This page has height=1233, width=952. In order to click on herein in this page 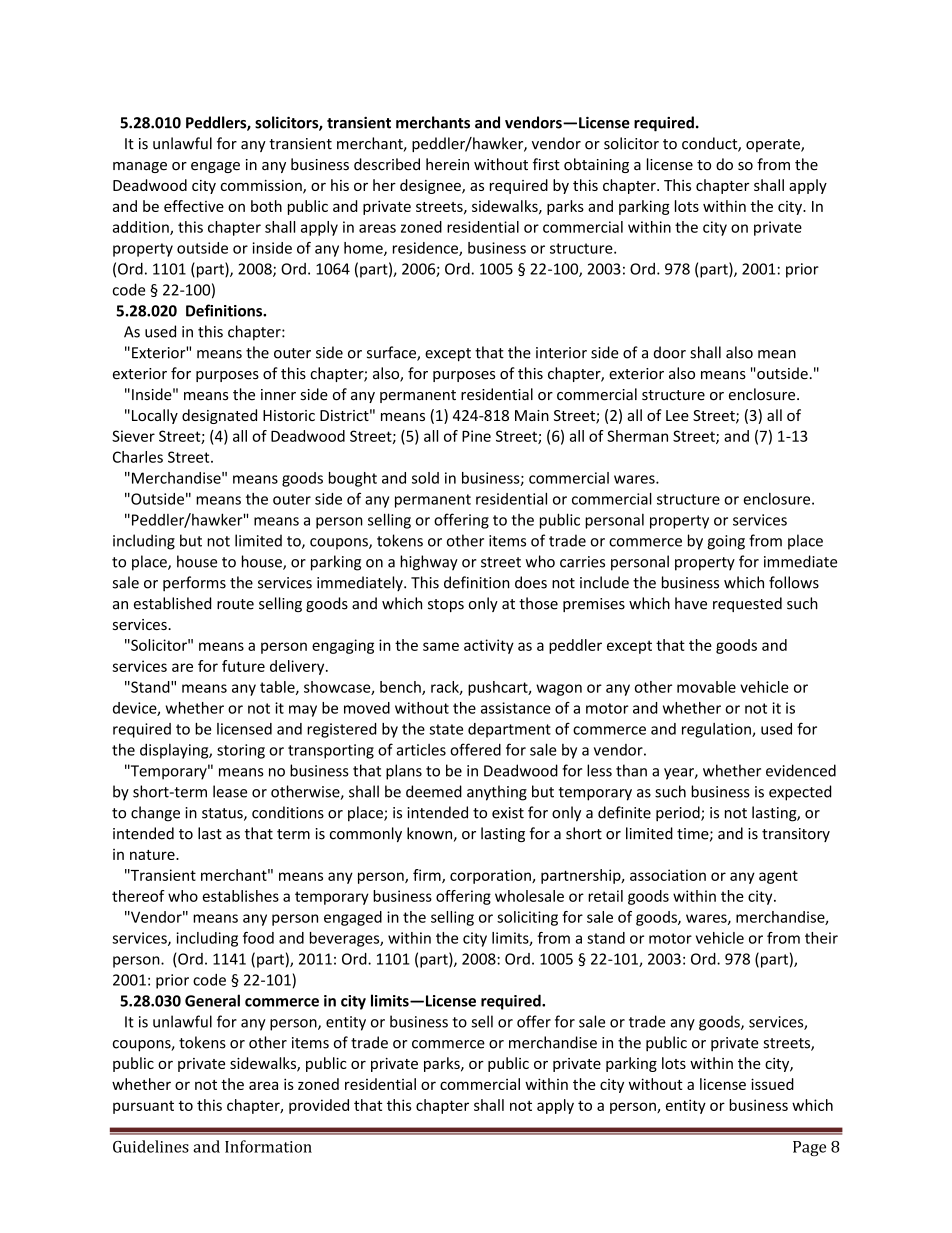, I will do `click(447, 164)`.
